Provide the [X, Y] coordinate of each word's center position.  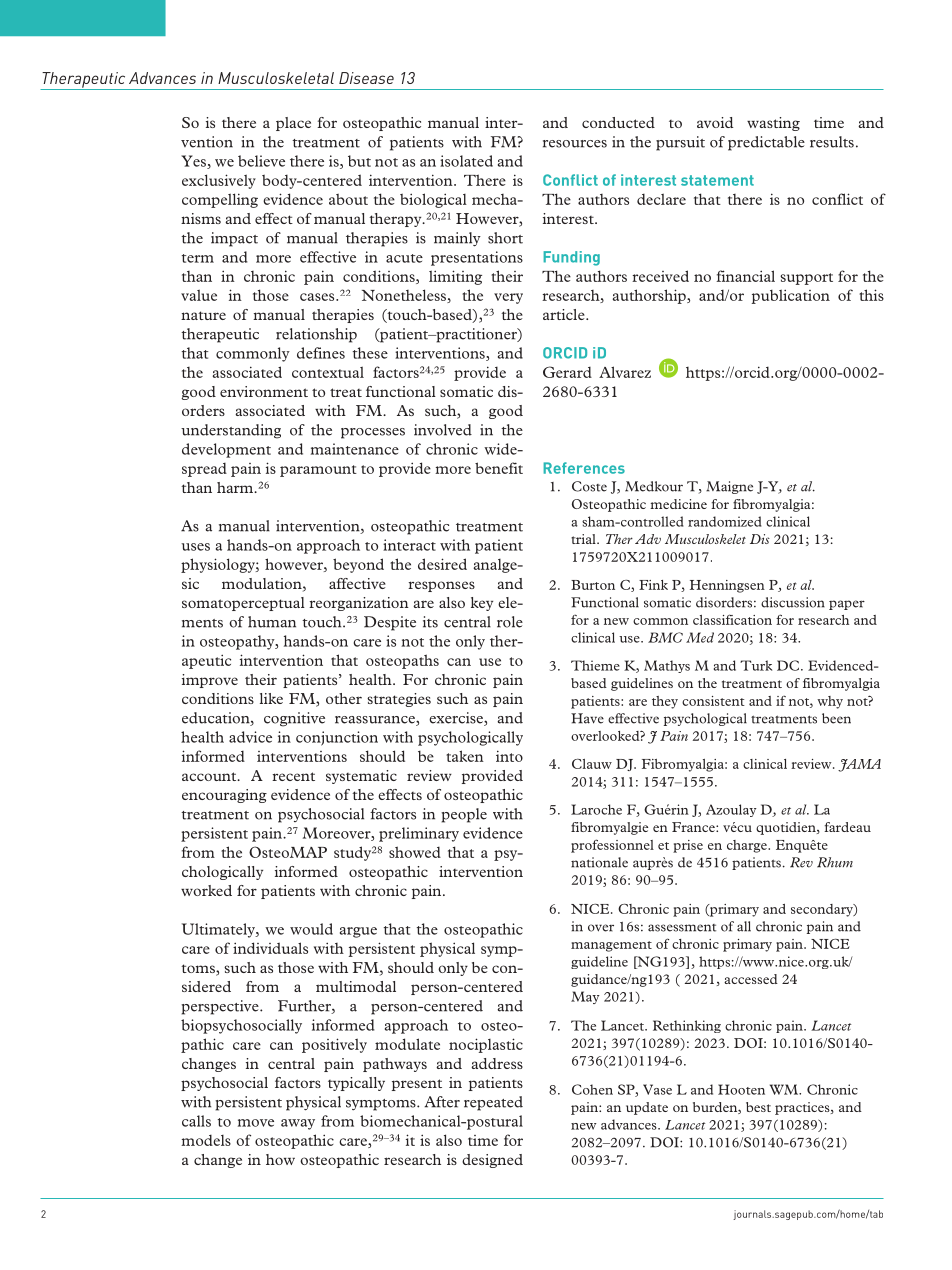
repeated [493, 1103]
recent [293, 776]
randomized [725, 521]
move [256, 1123]
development [226, 450]
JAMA [859, 765]
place [293, 124]
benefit [499, 468]
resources [575, 144]
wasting [773, 124]
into [509, 756]
